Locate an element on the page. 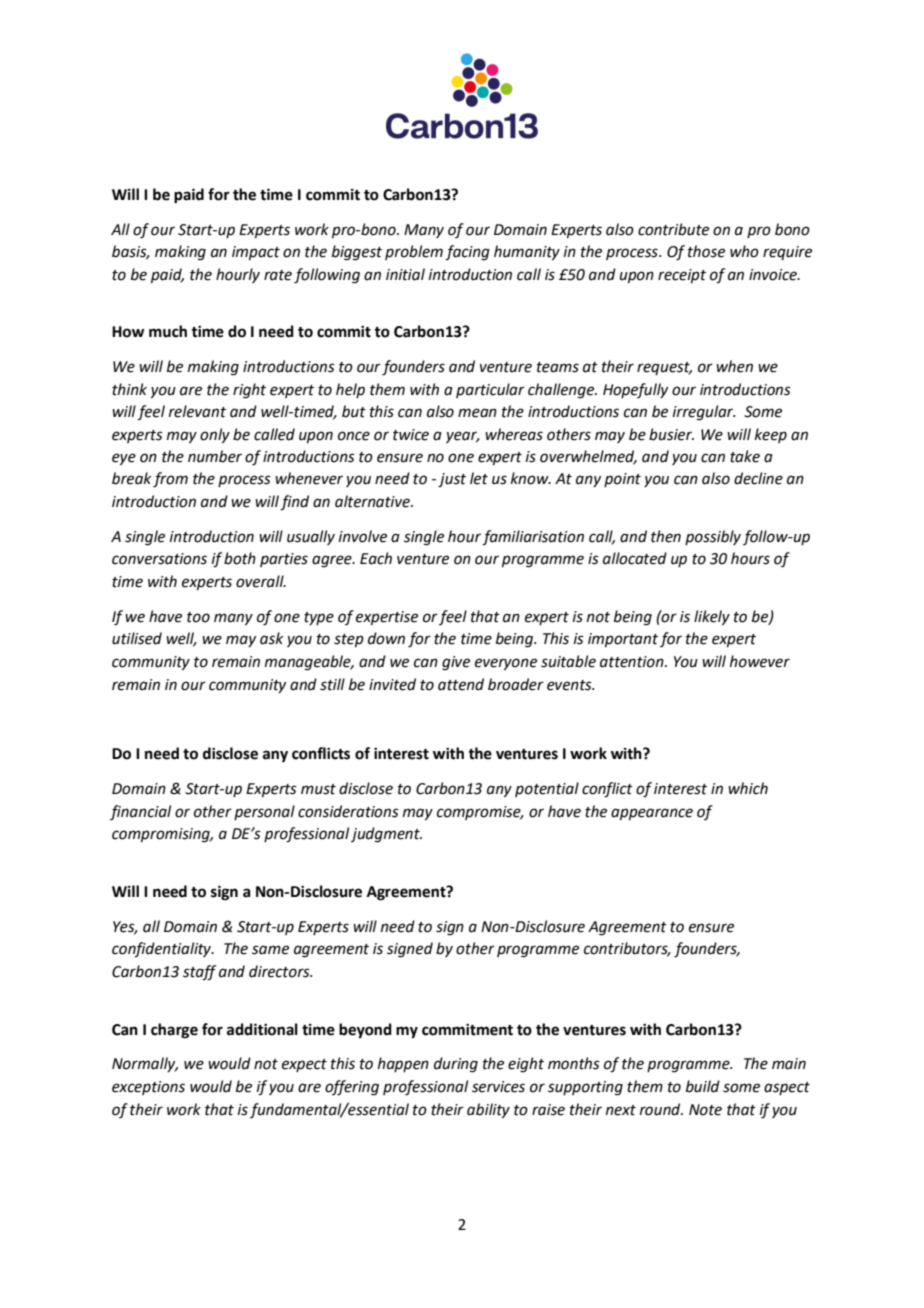  likely is located at coordinates (712, 617).
